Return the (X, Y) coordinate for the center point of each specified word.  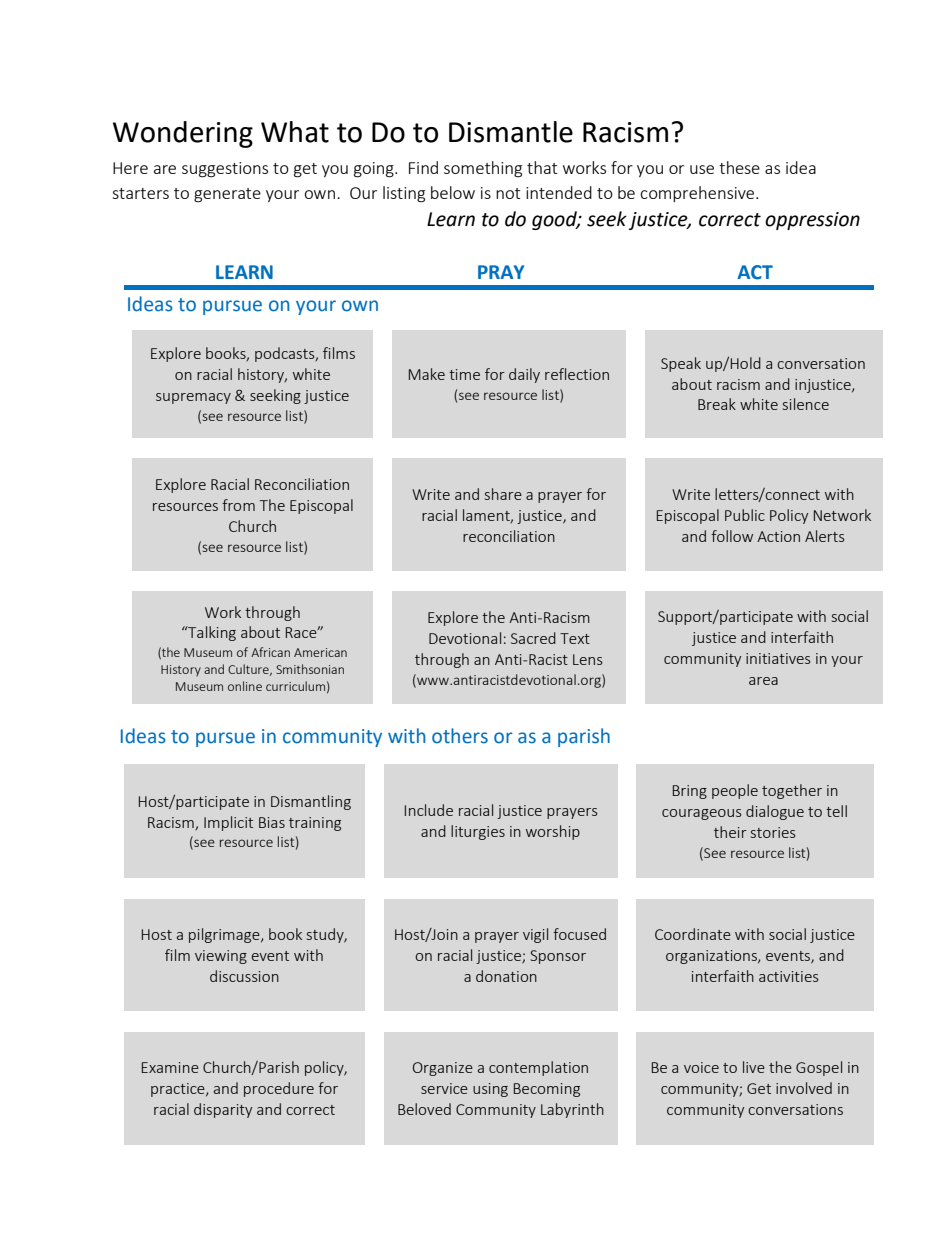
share (503, 494)
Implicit (228, 823)
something (483, 169)
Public (745, 515)
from (238, 505)
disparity (223, 1110)
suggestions (225, 170)
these (739, 167)
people (735, 791)
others (460, 736)
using (490, 1090)
